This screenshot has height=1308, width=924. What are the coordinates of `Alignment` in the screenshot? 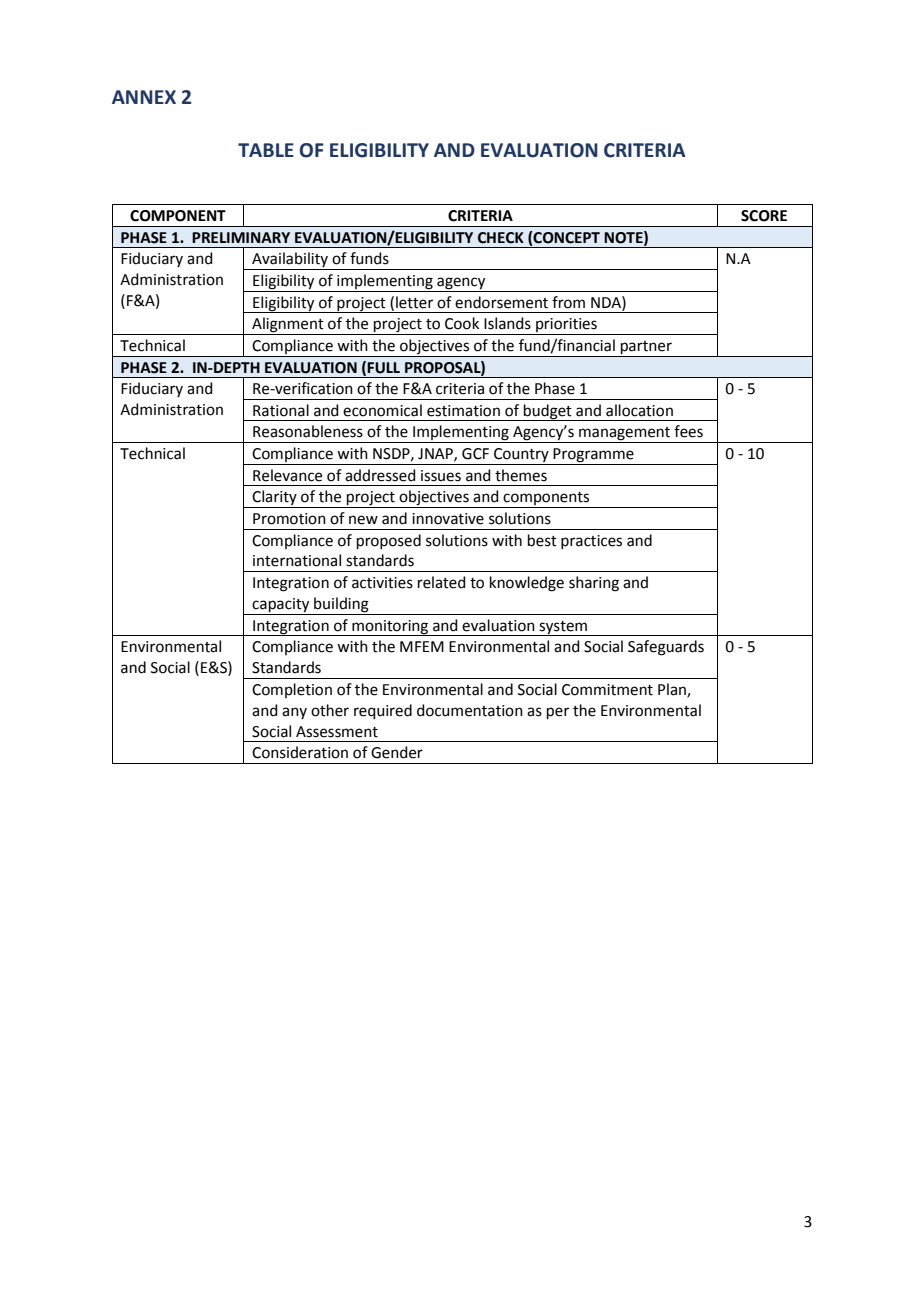 It's located at (288, 326).
